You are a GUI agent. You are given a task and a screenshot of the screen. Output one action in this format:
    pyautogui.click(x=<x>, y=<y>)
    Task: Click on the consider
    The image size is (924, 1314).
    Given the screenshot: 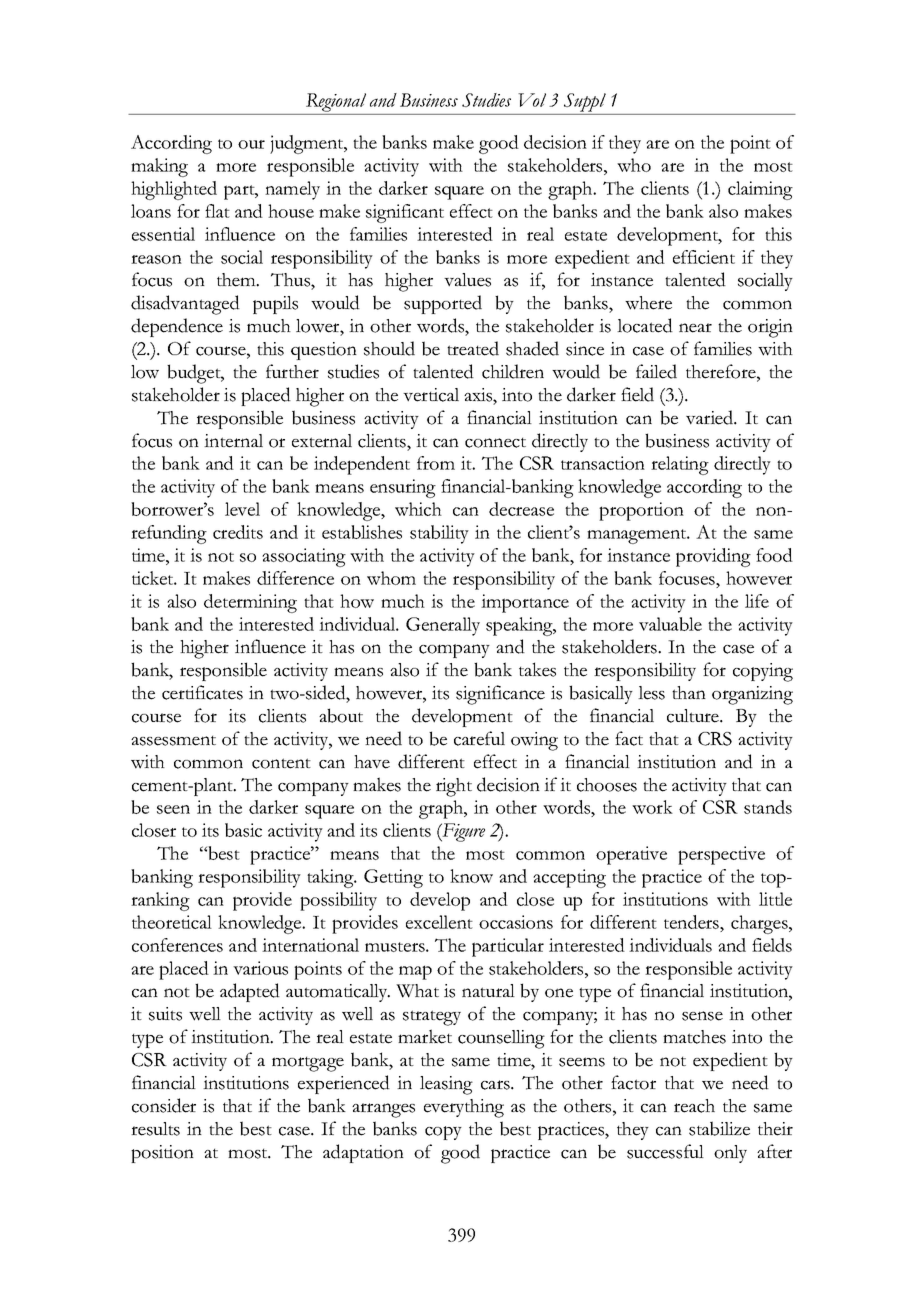 What is the action you would take?
    pyautogui.click(x=164, y=1105)
